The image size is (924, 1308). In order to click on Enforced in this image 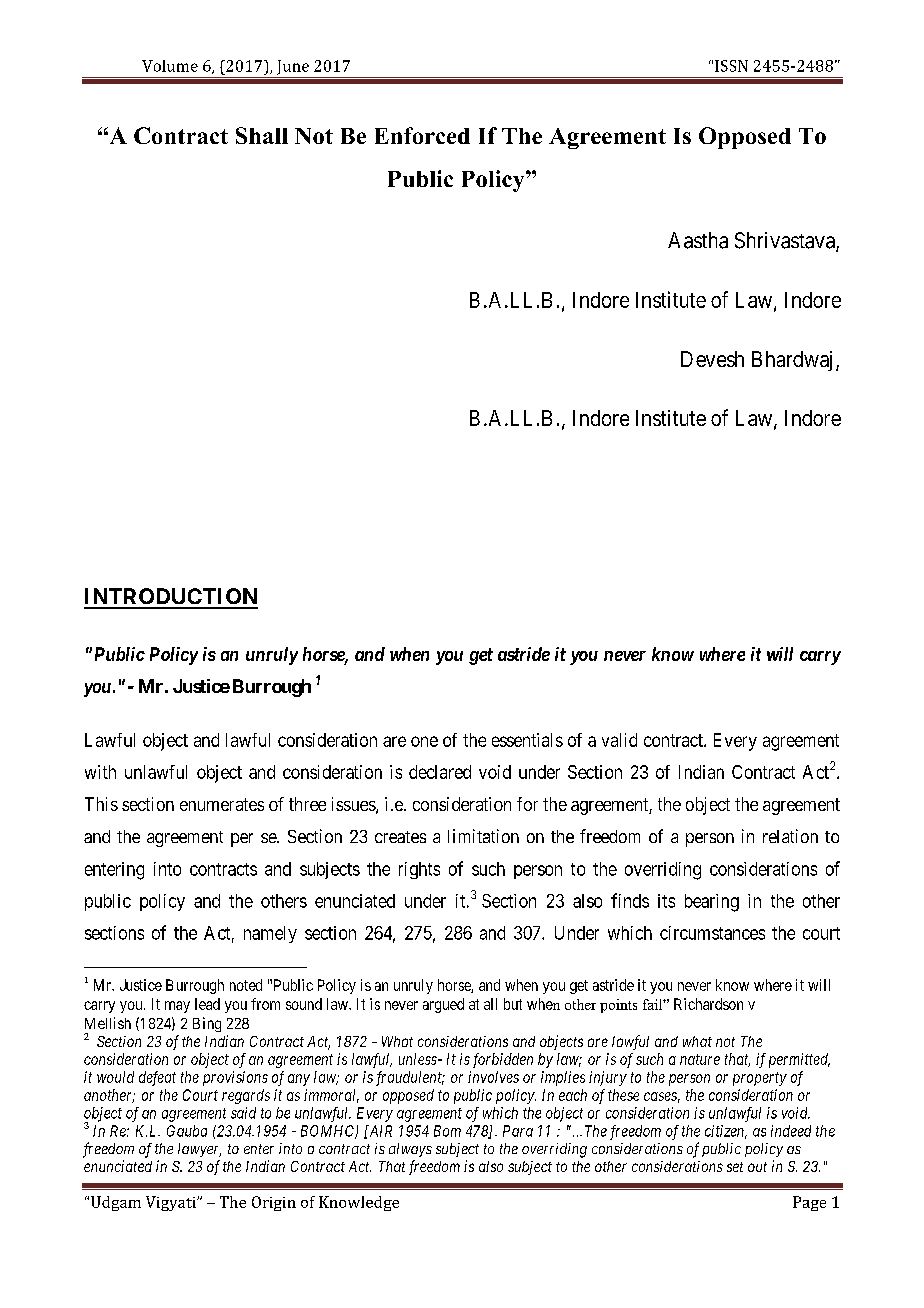, I will do `click(422, 135)`.
